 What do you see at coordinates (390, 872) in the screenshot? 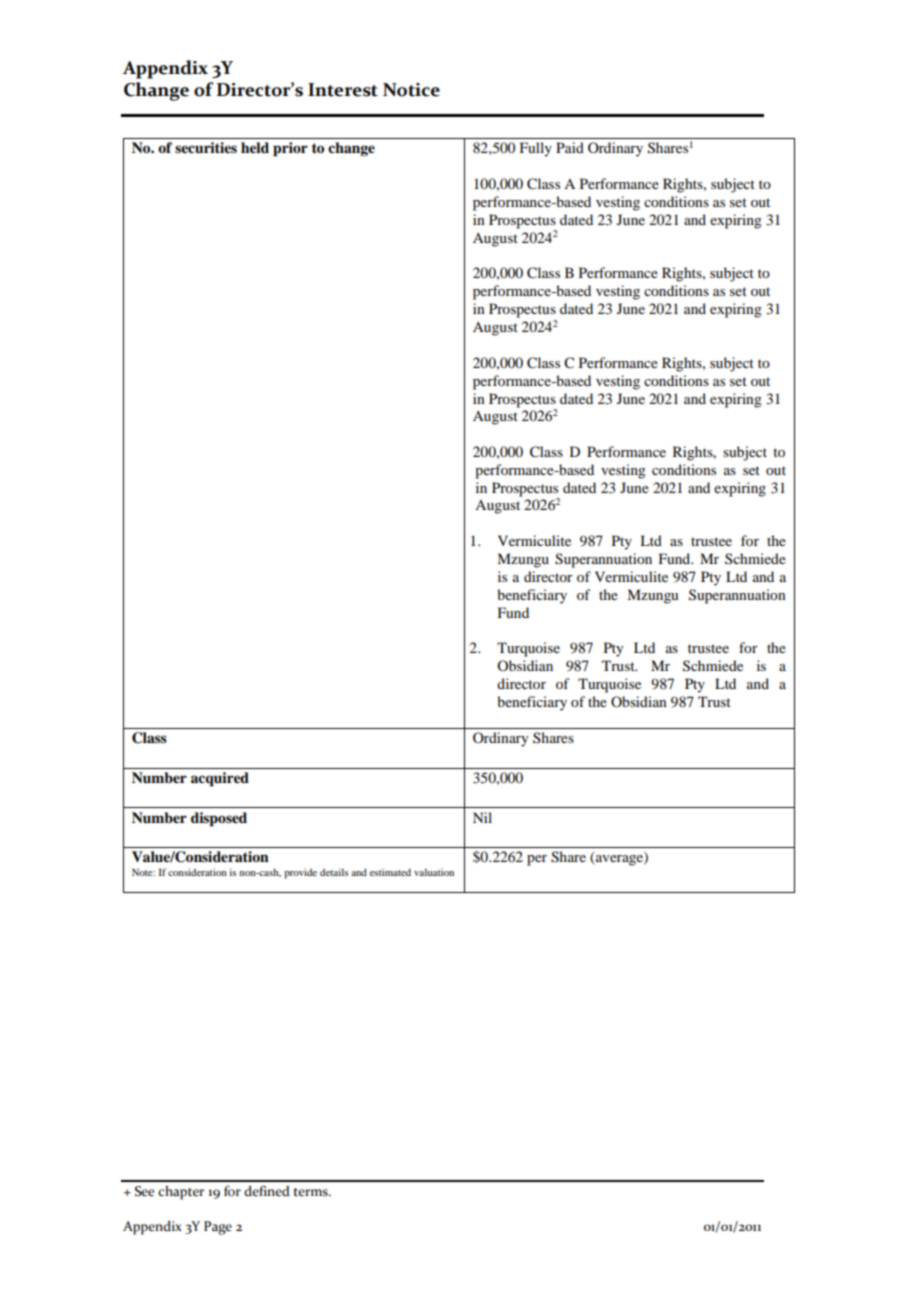
I see `estimated` at bounding box center [390, 872].
